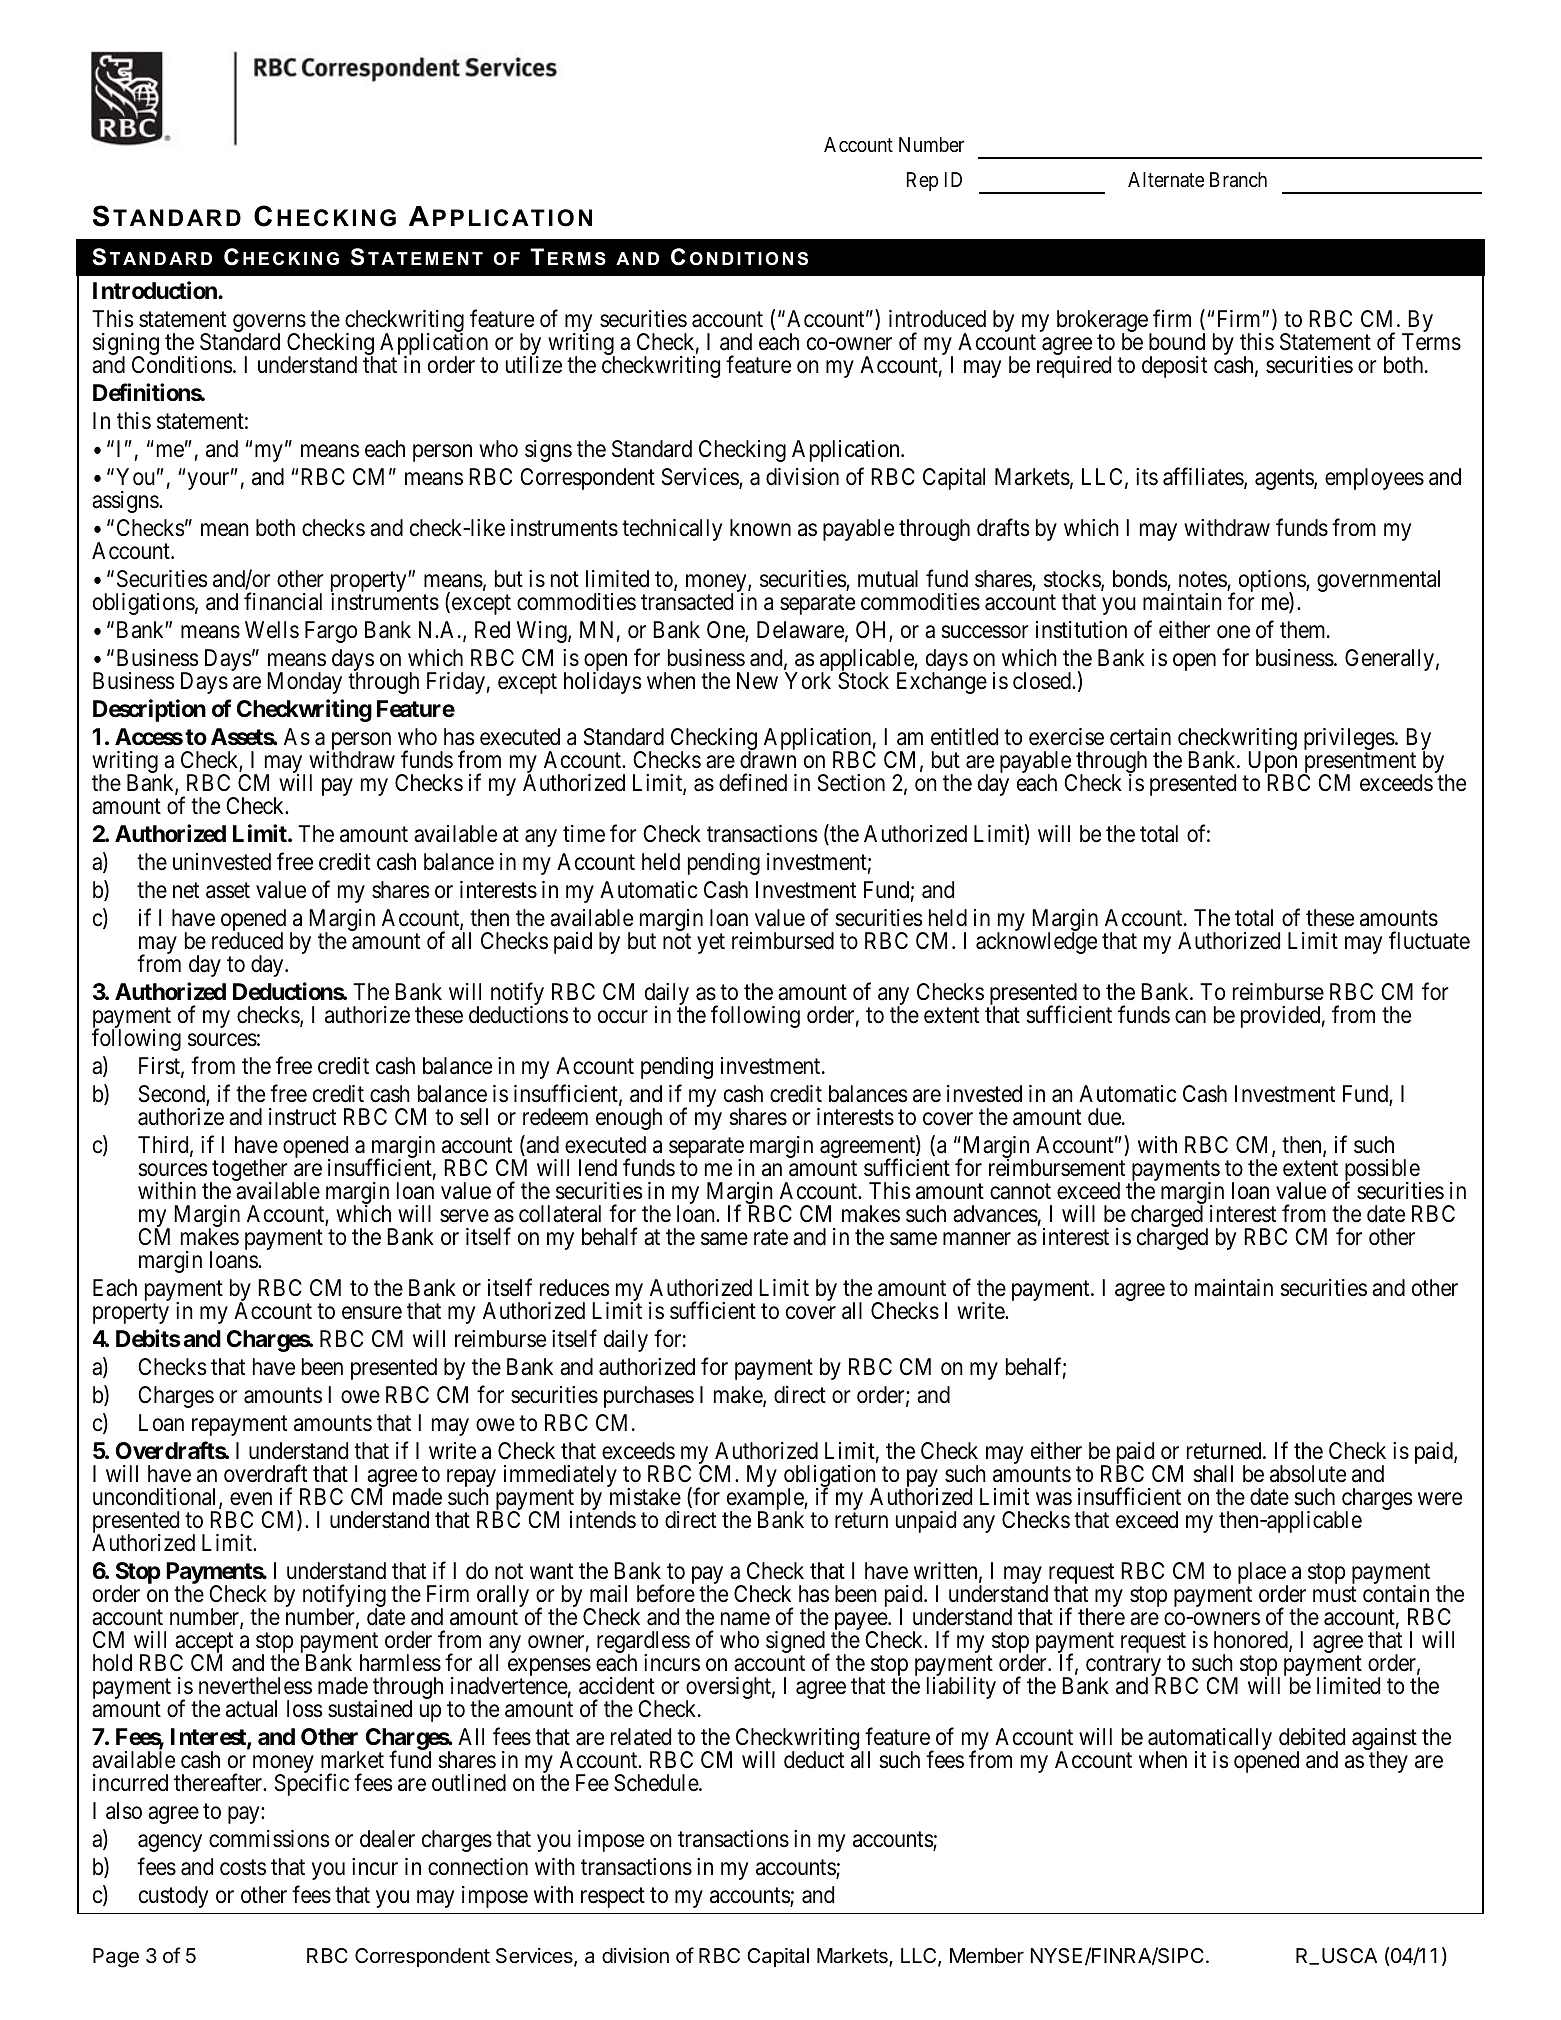 This screenshot has width=1561, height=2020. Describe the element at coordinates (1308, 1474) in the screenshot. I see `absolute` at that location.
